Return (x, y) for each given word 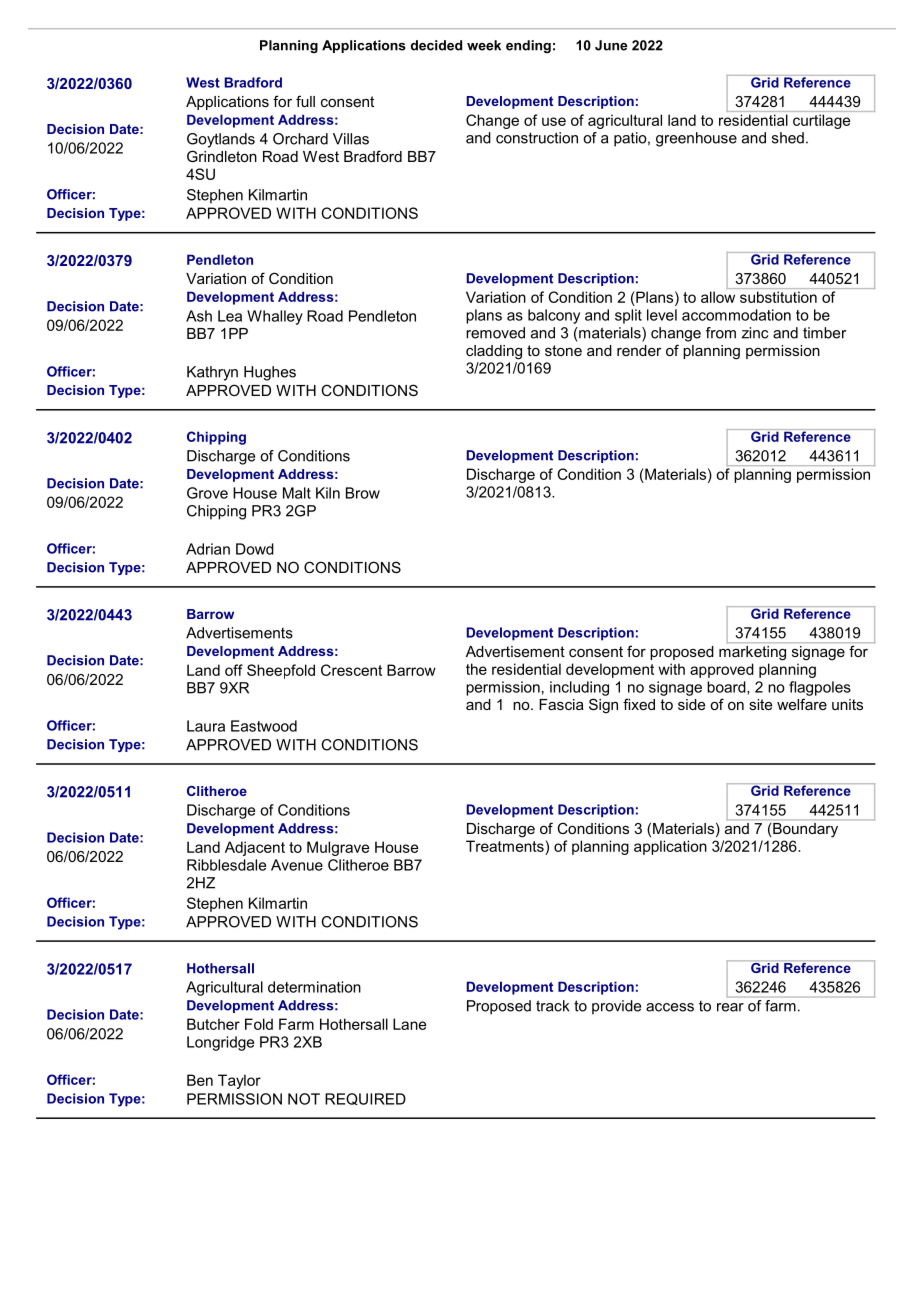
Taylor (239, 1081)
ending (528, 46)
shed (788, 138)
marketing (752, 652)
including (579, 688)
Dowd (255, 549)
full (305, 101)
